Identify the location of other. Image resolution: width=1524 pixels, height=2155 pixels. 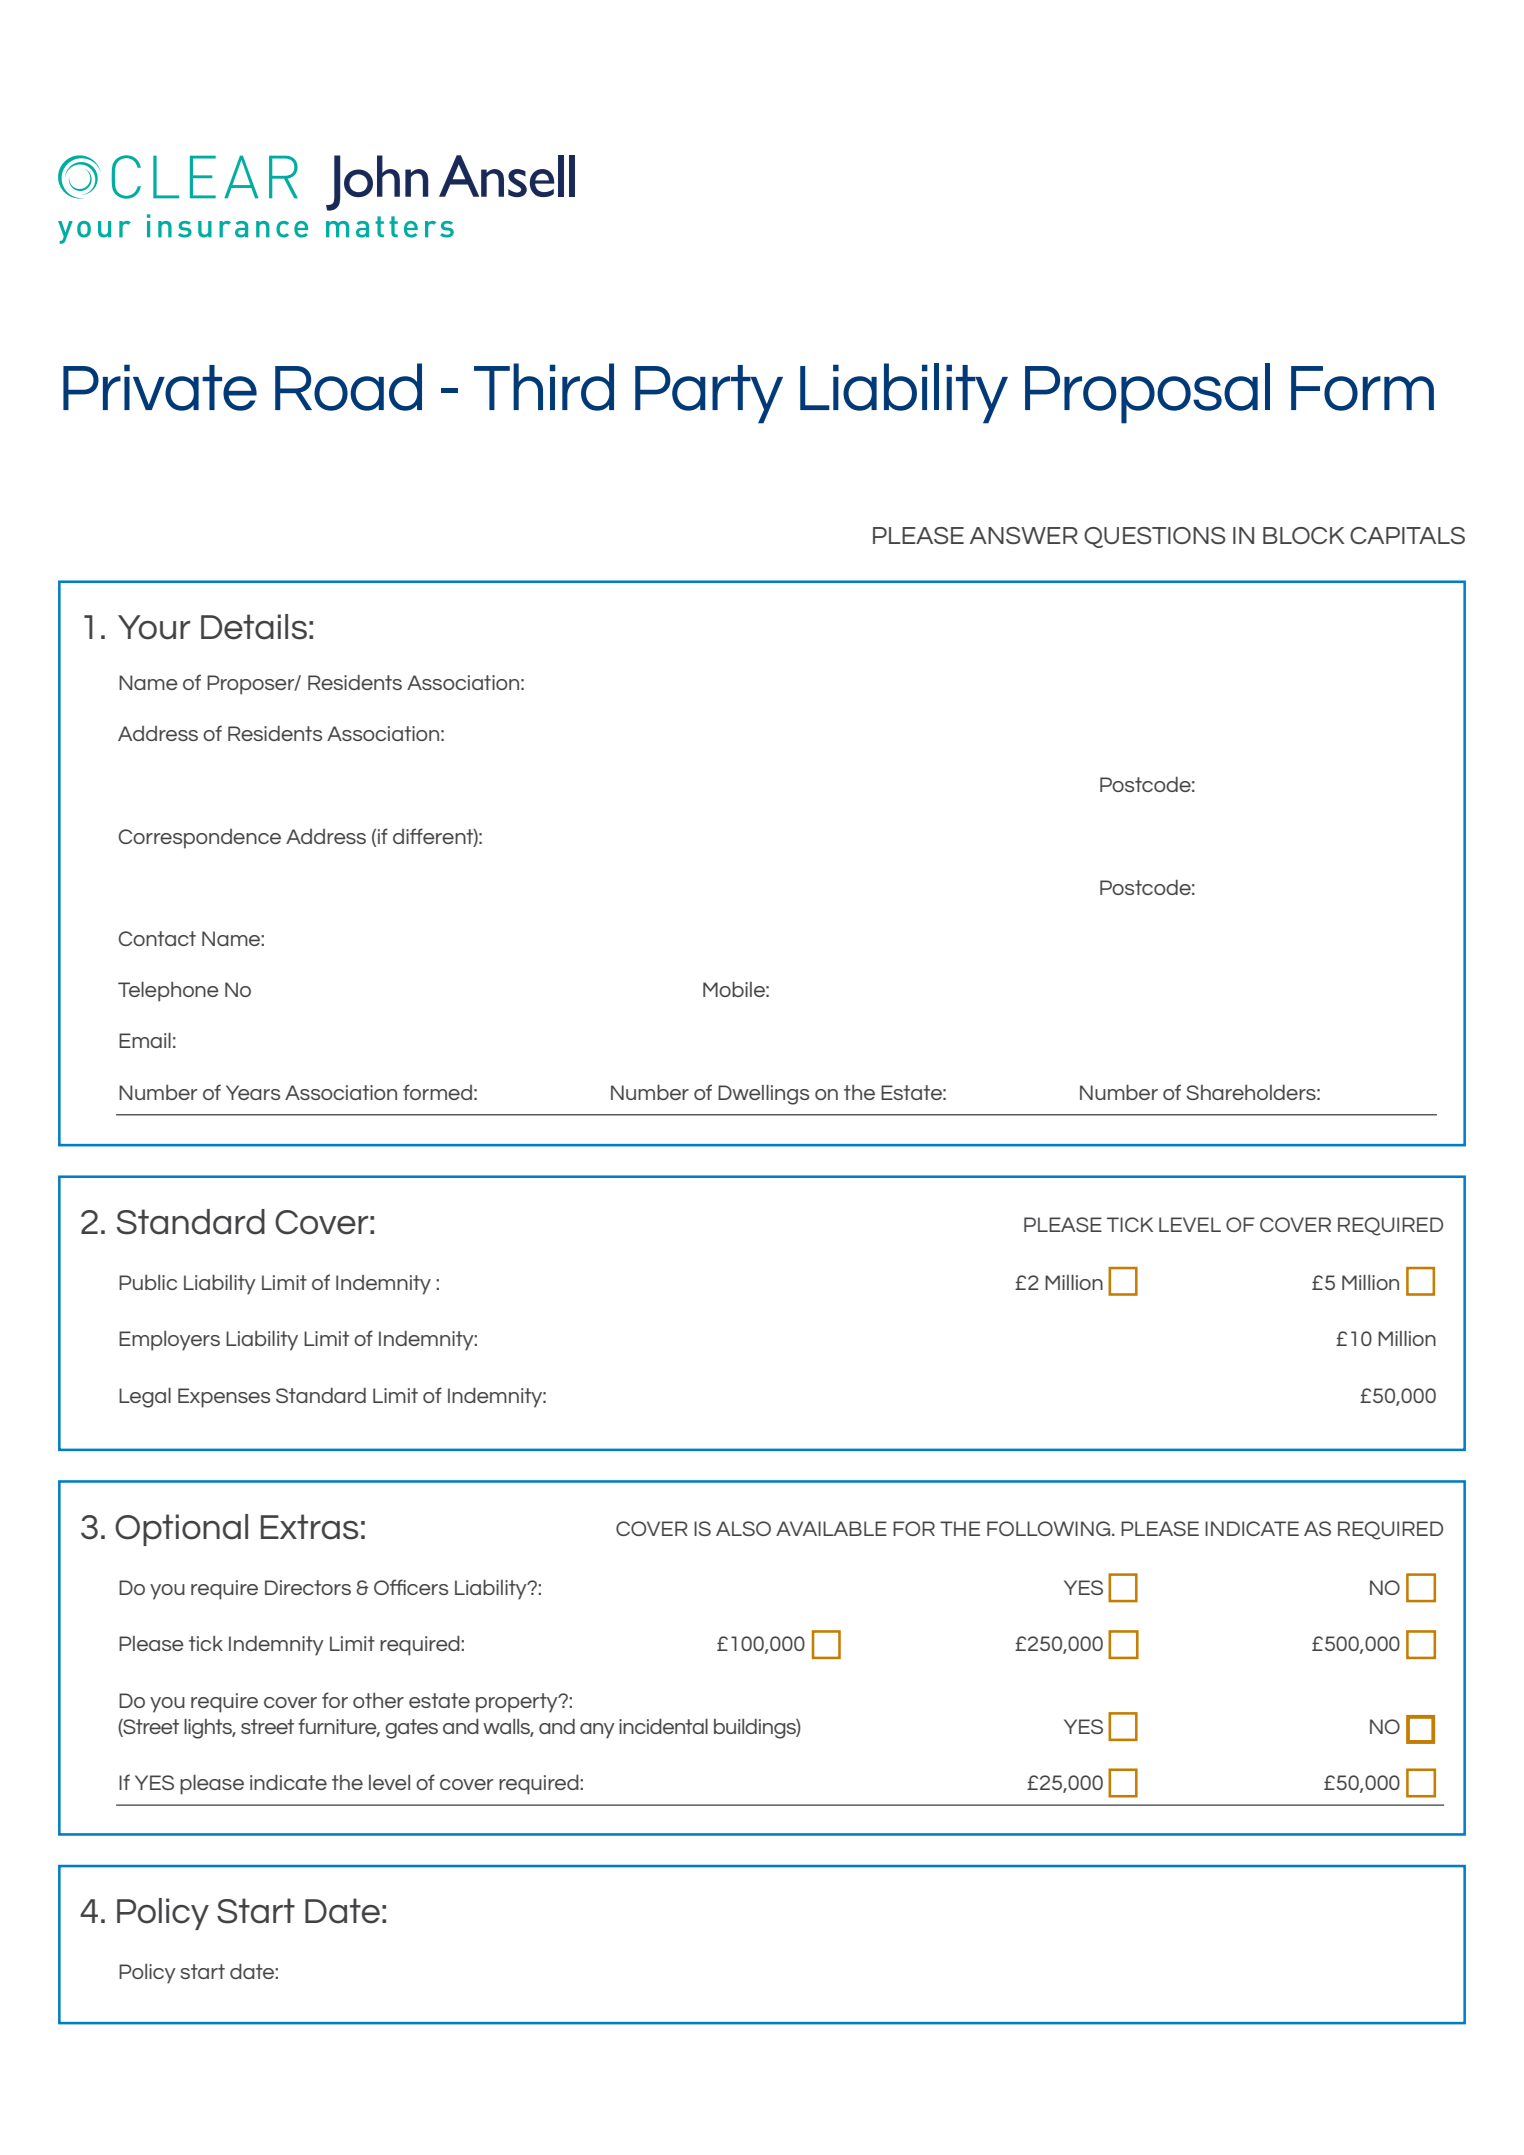
(378, 1700).
